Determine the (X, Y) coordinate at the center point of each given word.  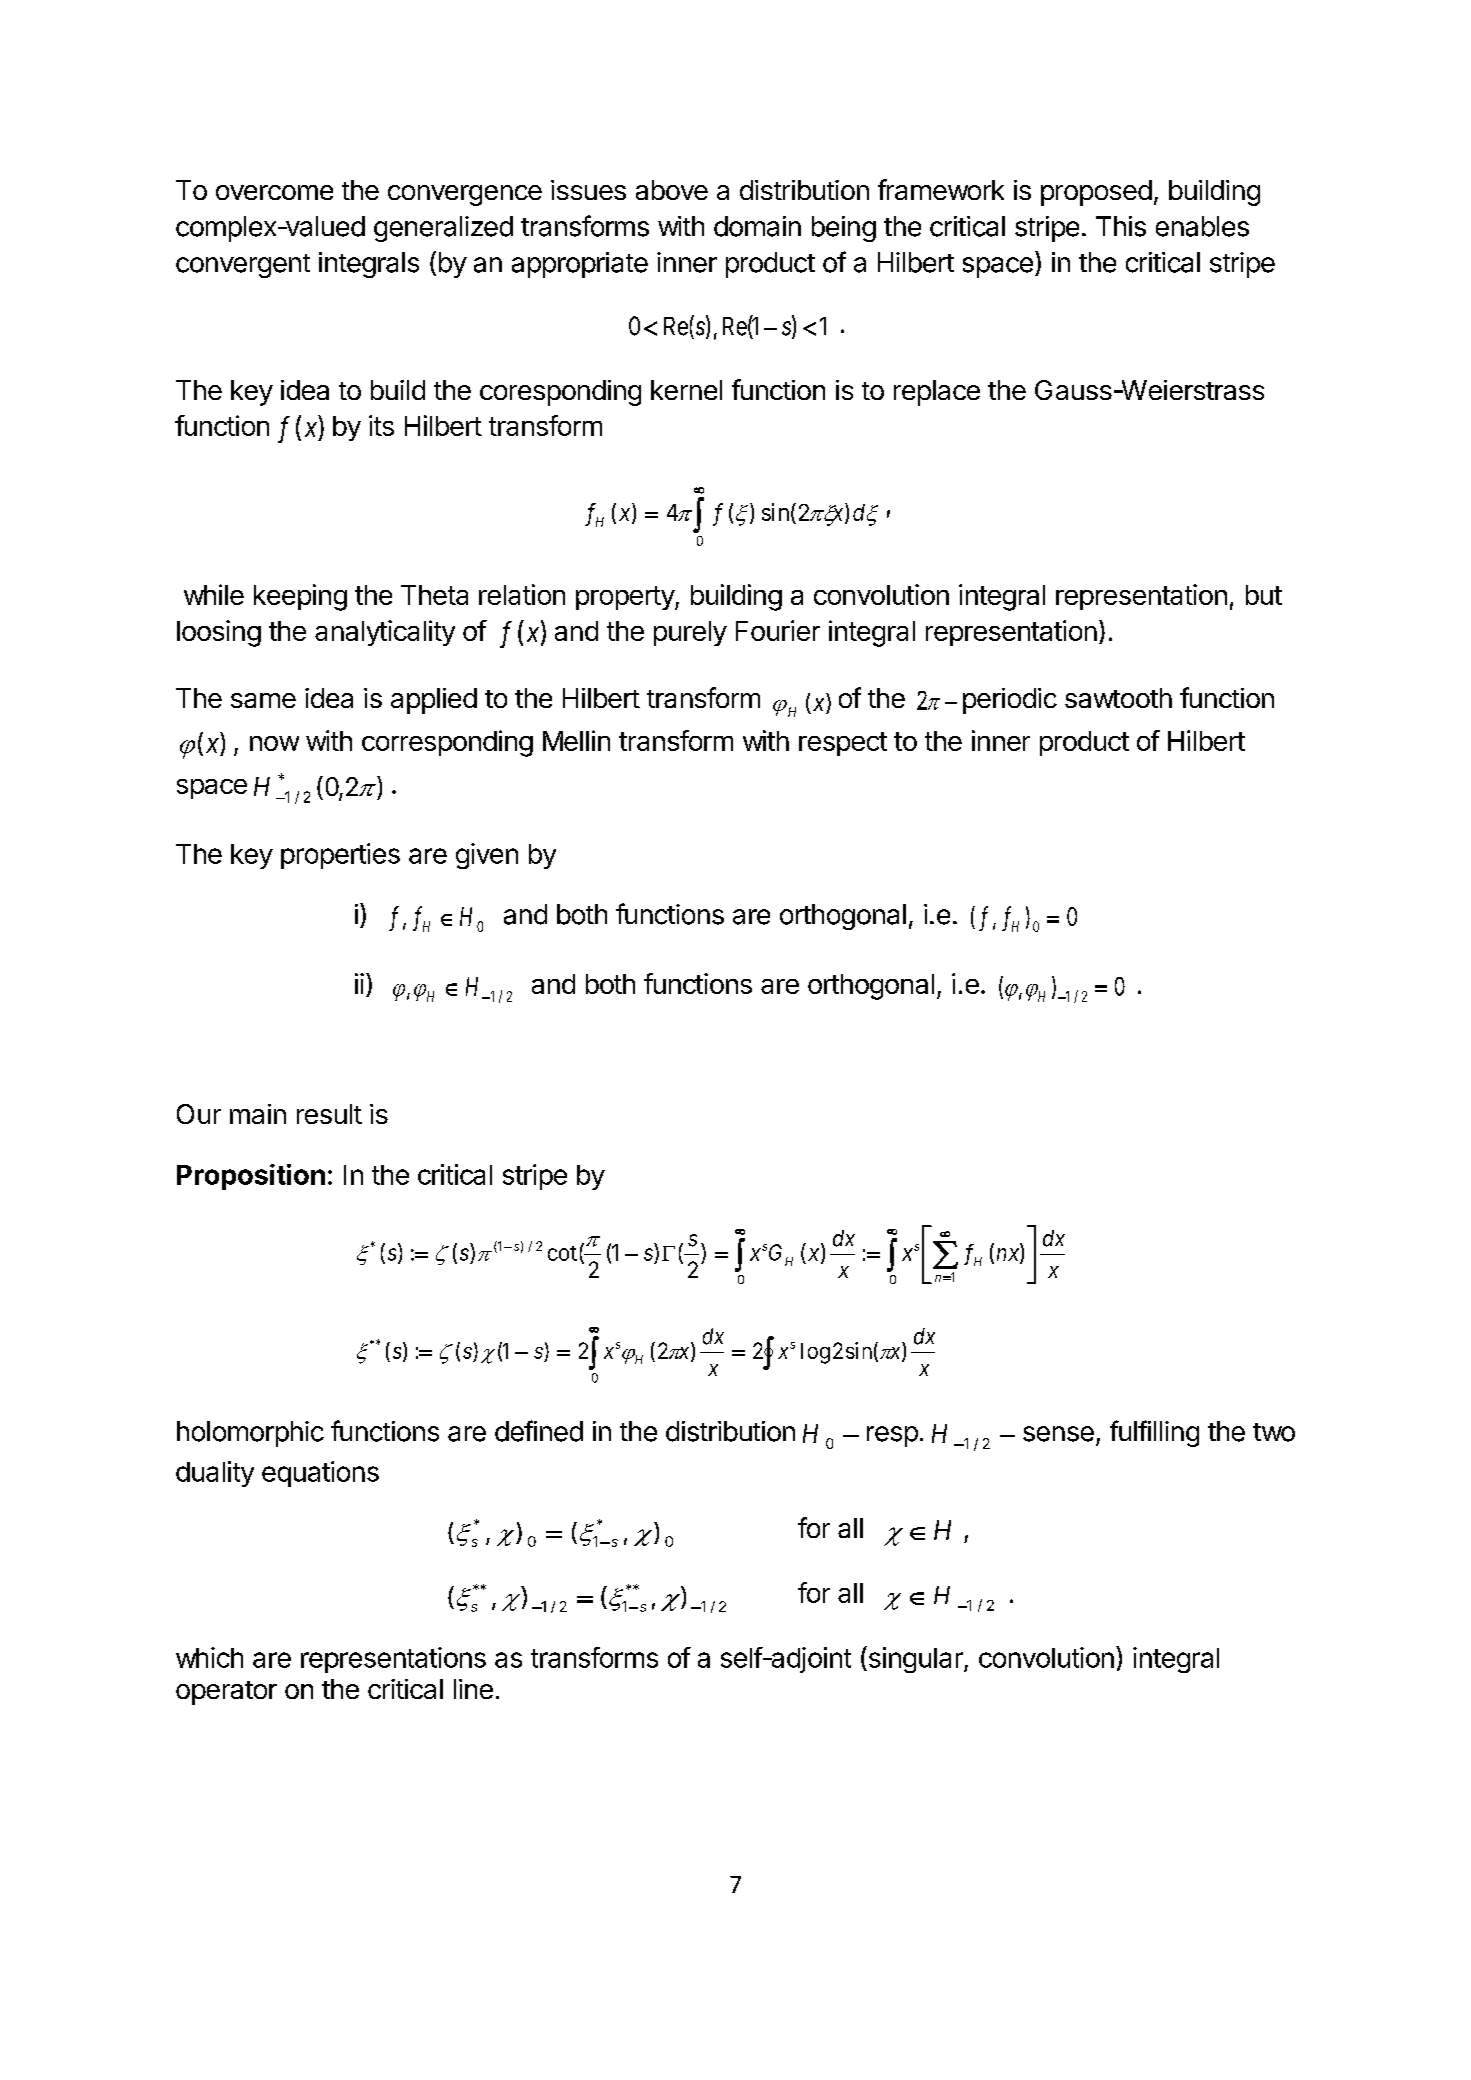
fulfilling (1154, 1433)
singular (915, 1659)
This (1121, 226)
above (672, 190)
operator (226, 1693)
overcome (274, 192)
